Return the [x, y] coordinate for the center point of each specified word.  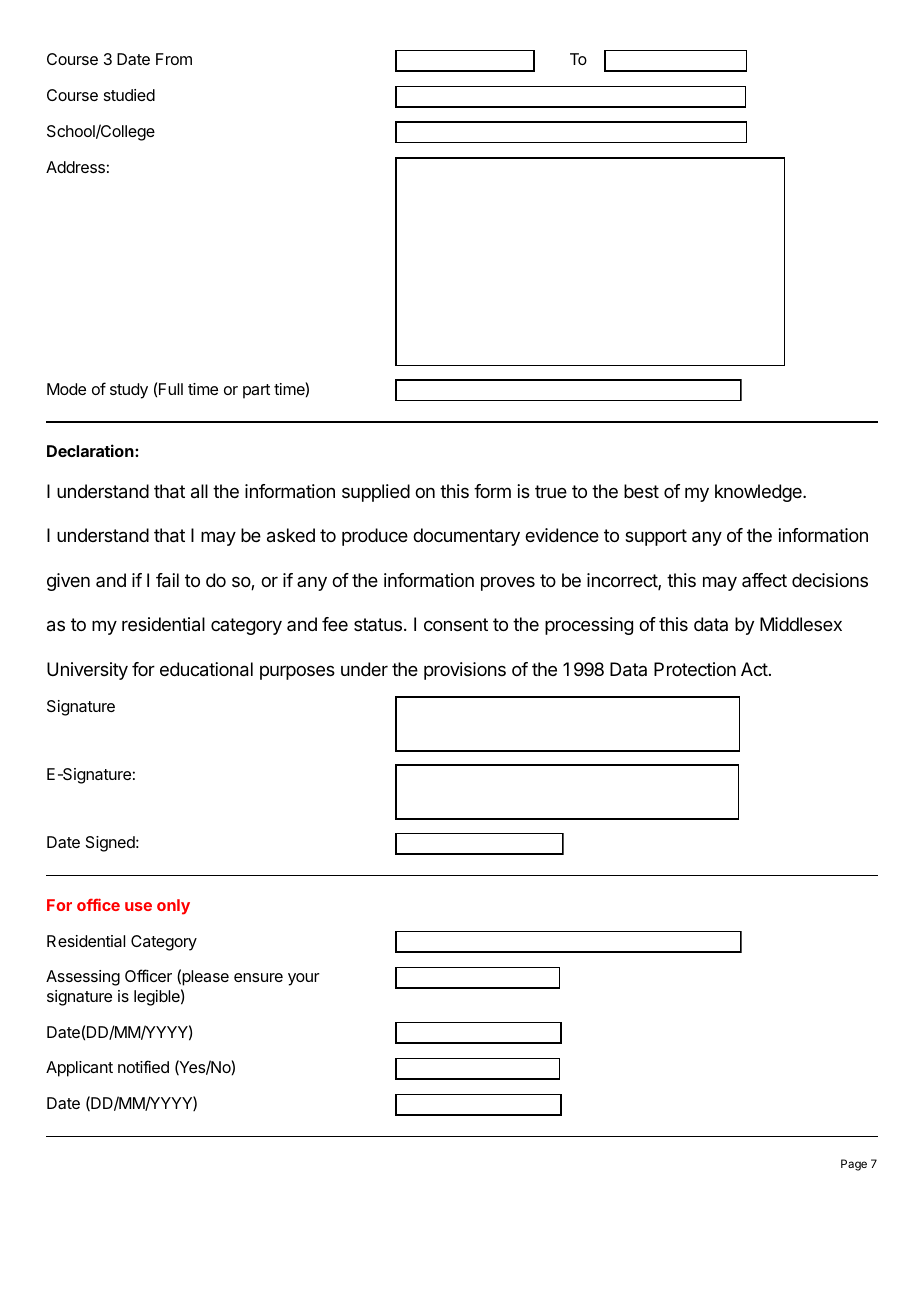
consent [456, 624]
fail [167, 580]
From [174, 59]
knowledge [759, 493]
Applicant [79, 1069]
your [304, 979]
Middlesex [801, 624]
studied [129, 95]
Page [854, 1165]
